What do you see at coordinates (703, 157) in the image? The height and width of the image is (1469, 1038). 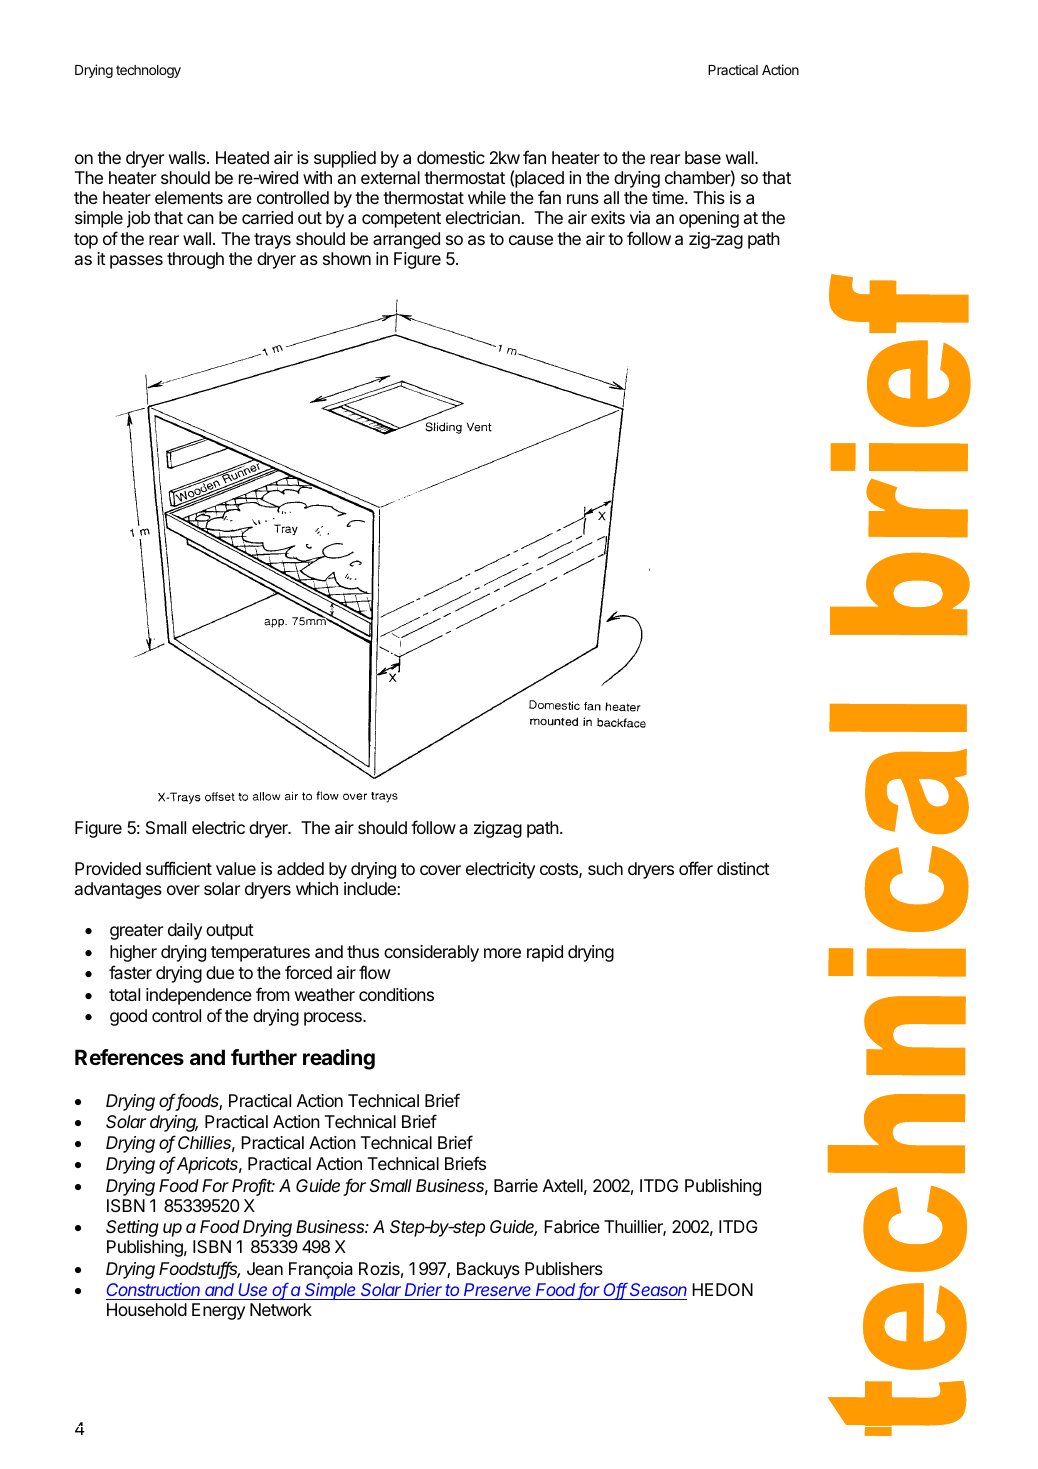 I see `base` at bounding box center [703, 157].
